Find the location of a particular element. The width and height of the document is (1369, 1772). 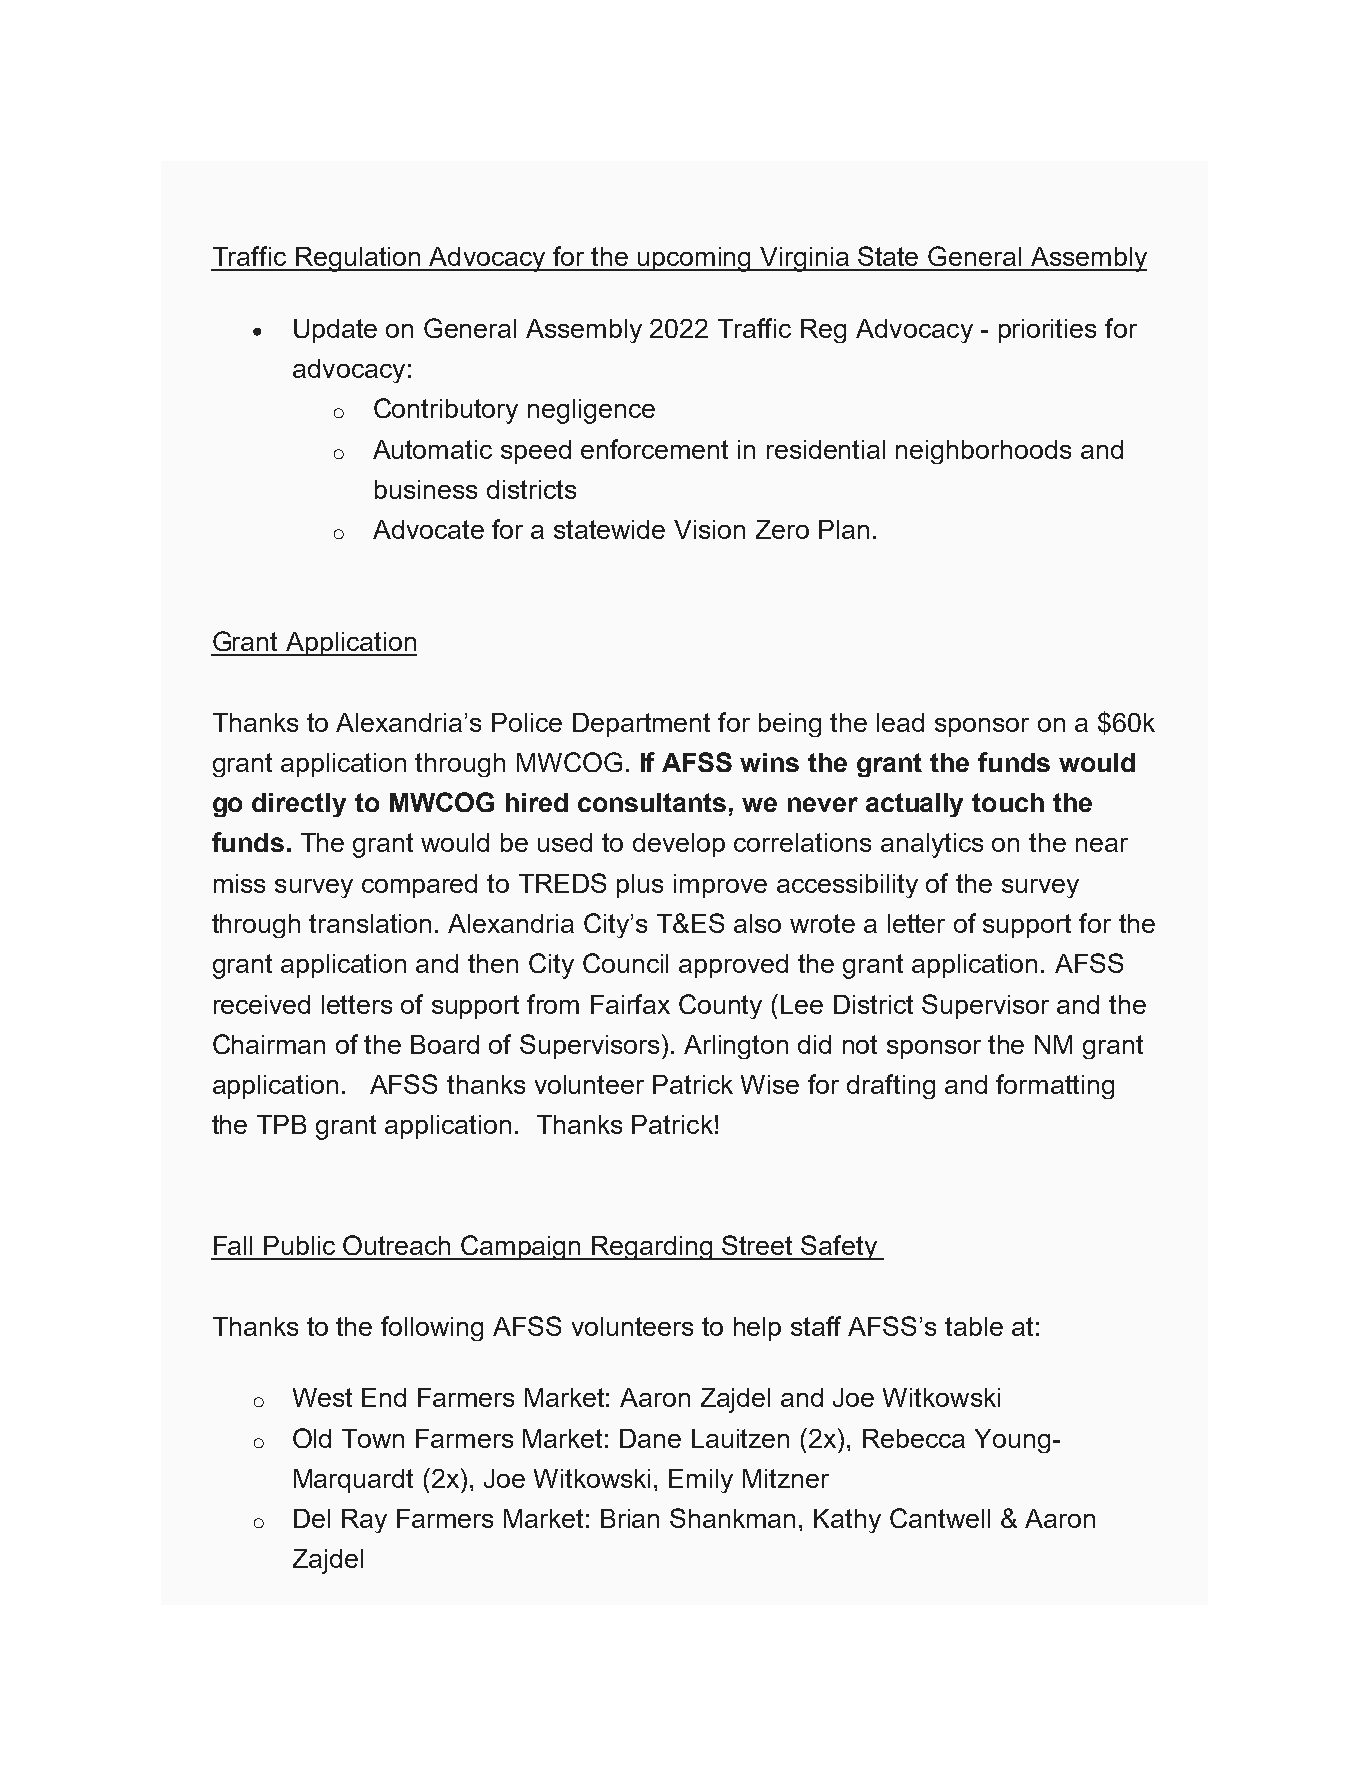

Emily is located at coordinates (701, 1481).
